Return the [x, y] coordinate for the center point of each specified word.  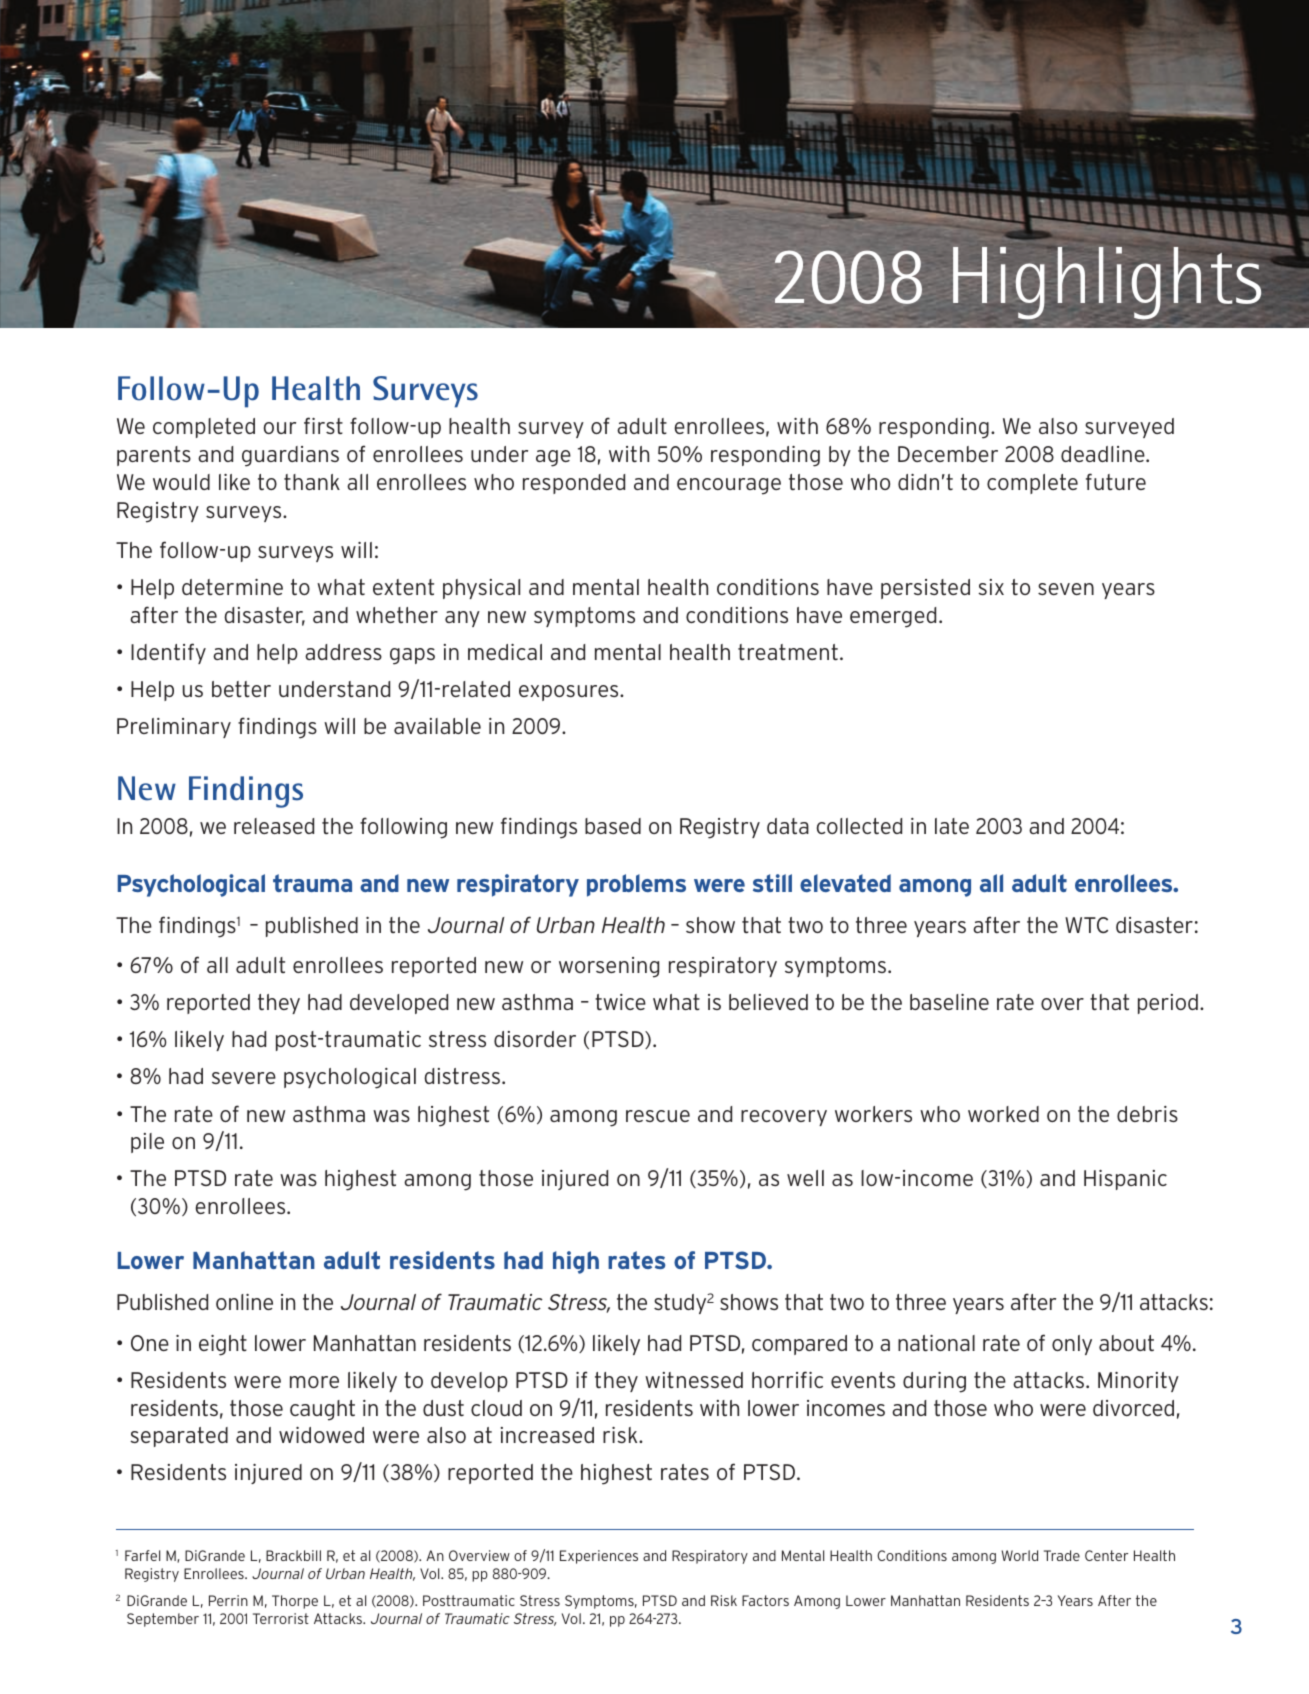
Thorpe [295, 1602]
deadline [1104, 454]
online [244, 1302]
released [274, 826]
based [613, 826]
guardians [290, 456]
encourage [729, 486]
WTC [1086, 925]
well [805, 1178]
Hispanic [1125, 1180]
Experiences [599, 1557]
